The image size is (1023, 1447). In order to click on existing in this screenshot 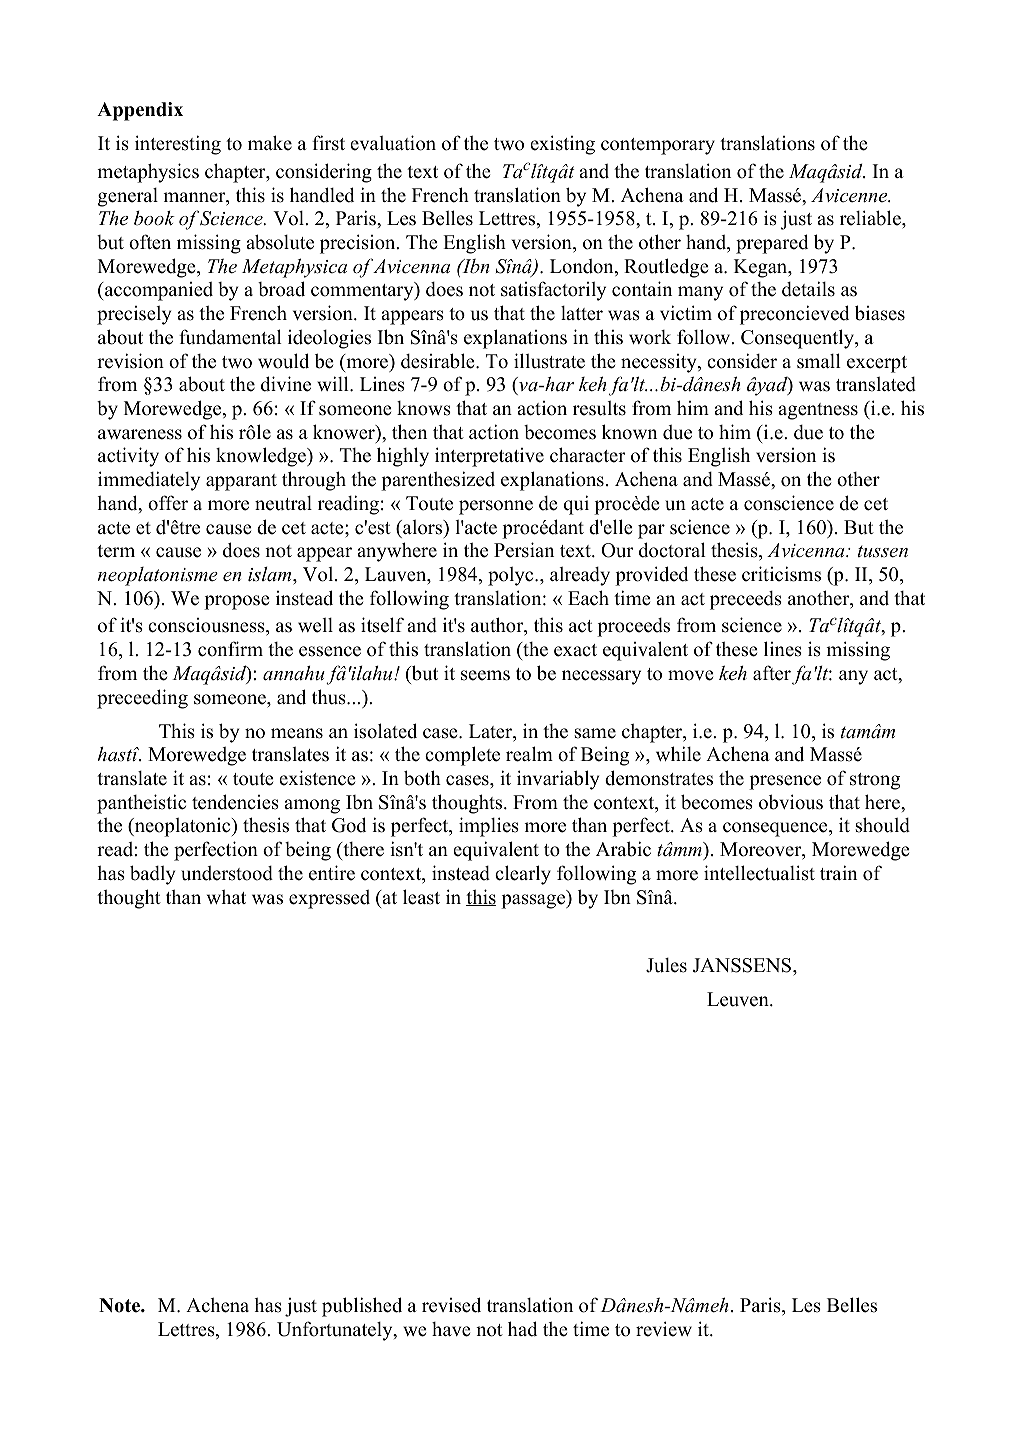, I will do `click(562, 145)`.
